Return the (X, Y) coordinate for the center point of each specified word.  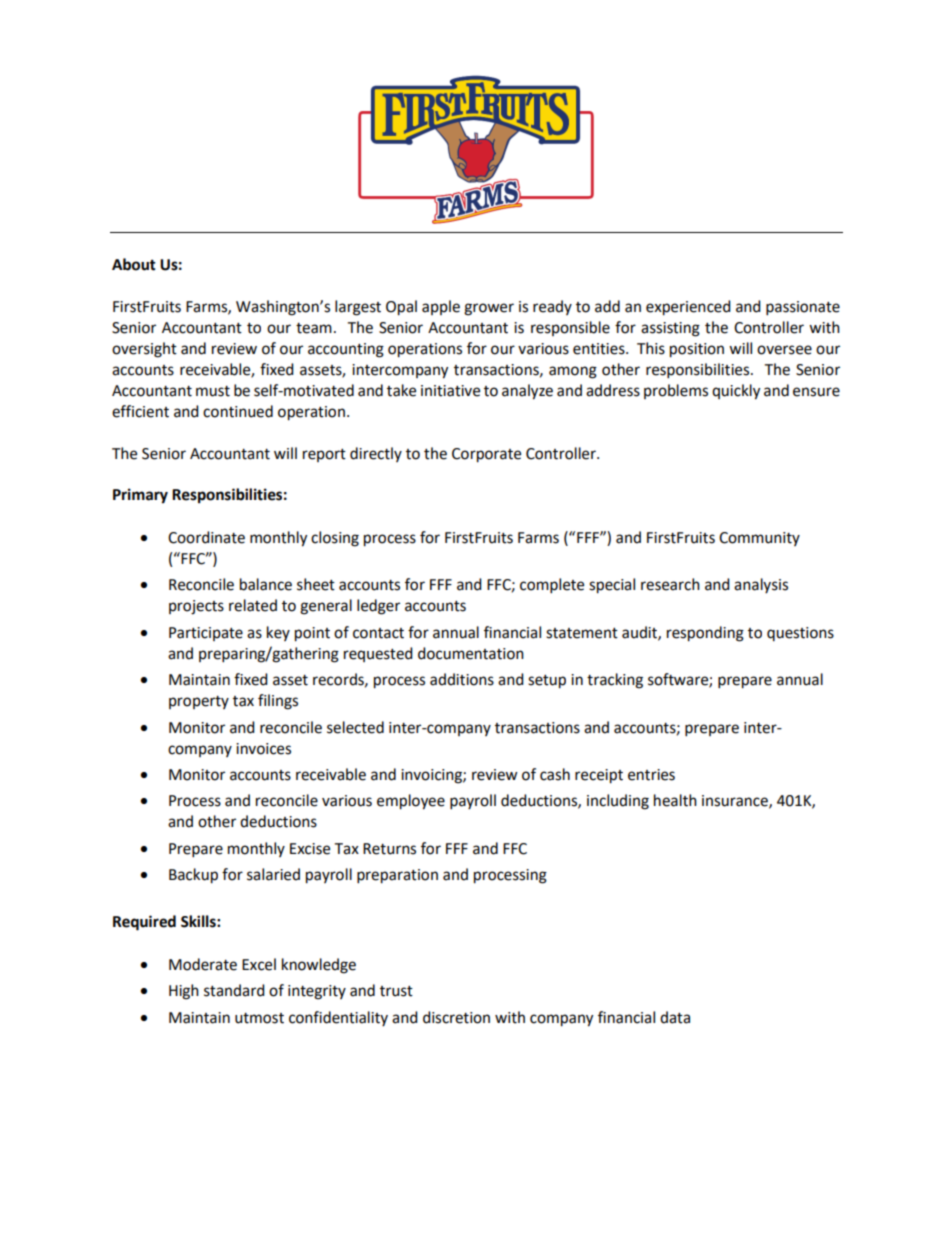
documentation (471, 653)
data (675, 1017)
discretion (456, 1017)
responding (705, 634)
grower (489, 309)
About (134, 264)
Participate (206, 634)
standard (234, 990)
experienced (688, 308)
